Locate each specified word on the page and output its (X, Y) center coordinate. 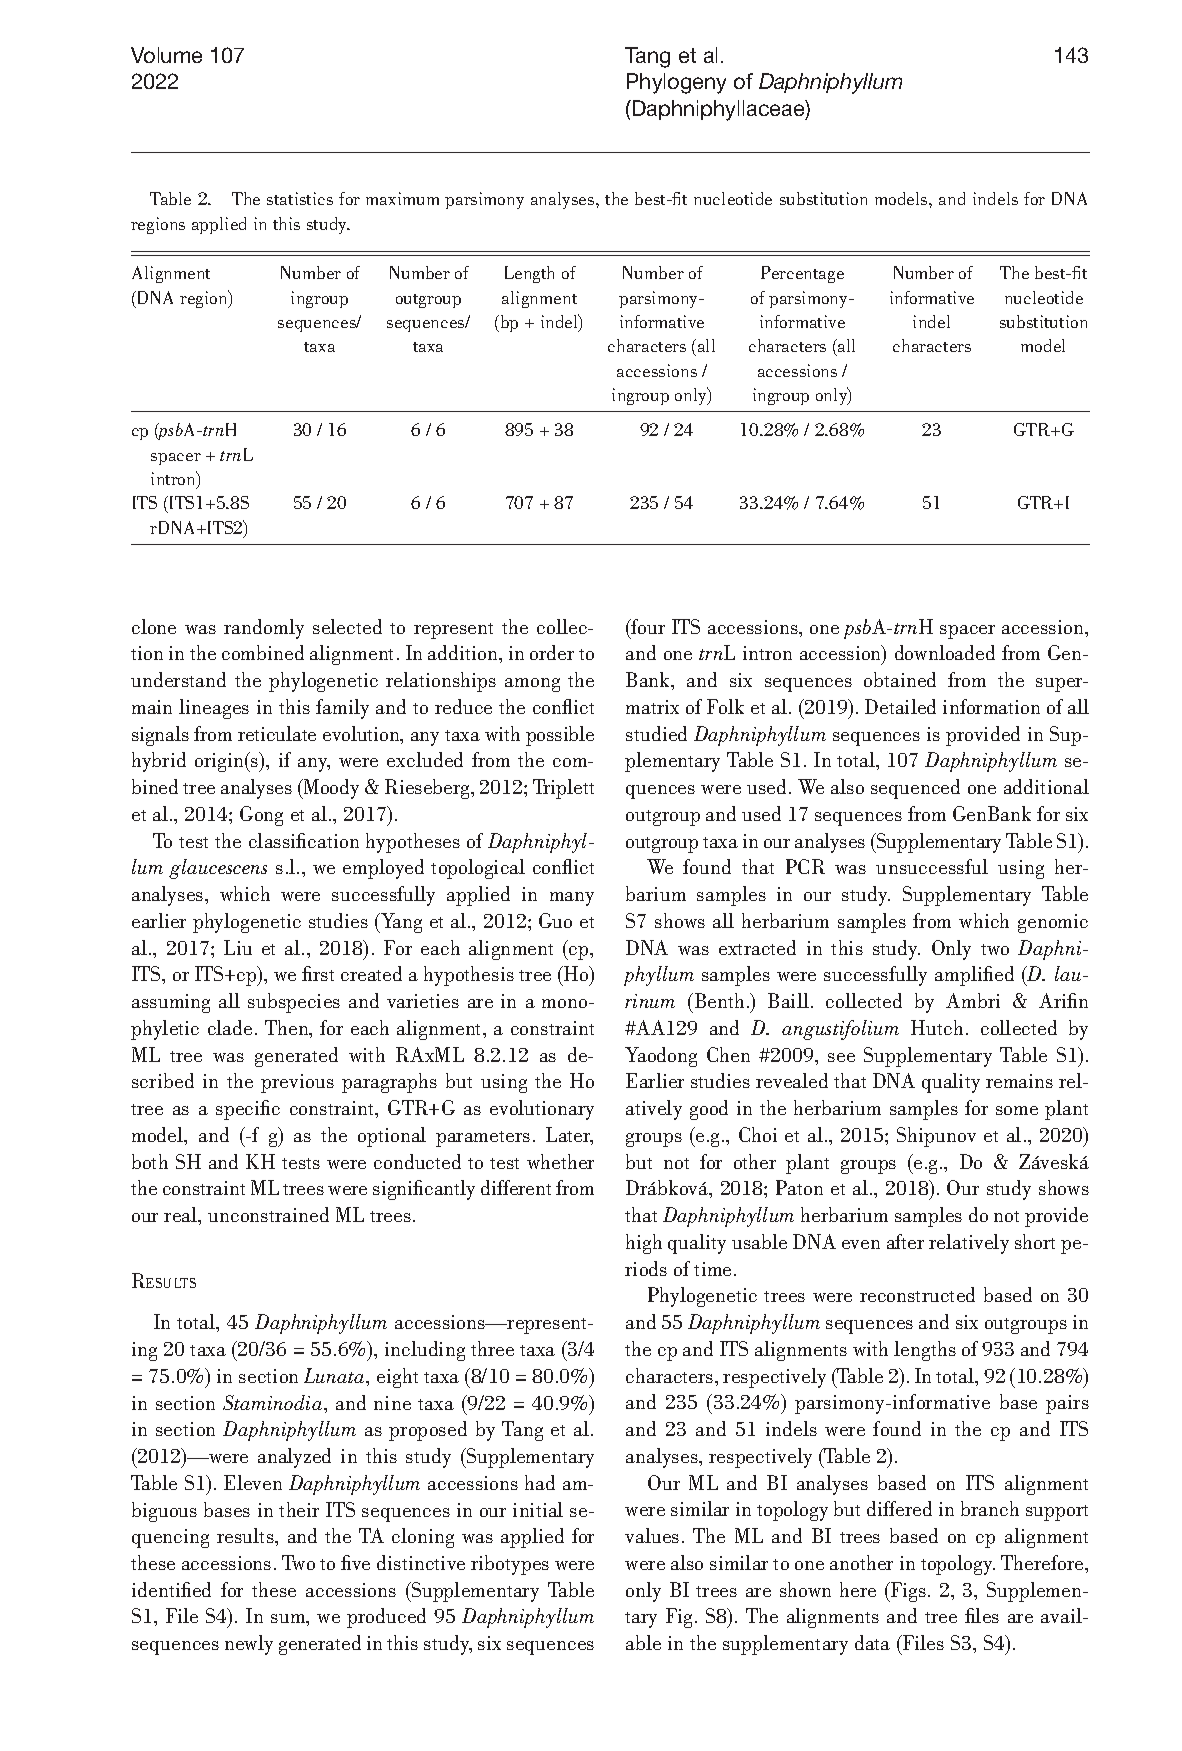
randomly (264, 629)
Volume (166, 55)
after (905, 1241)
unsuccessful (932, 866)
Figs (907, 1592)
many (572, 899)
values (652, 1535)
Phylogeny (676, 83)
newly (249, 1645)
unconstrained (268, 1214)
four (647, 626)
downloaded (945, 652)
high (644, 1244)
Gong (261, 816)
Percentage (802, 274)
